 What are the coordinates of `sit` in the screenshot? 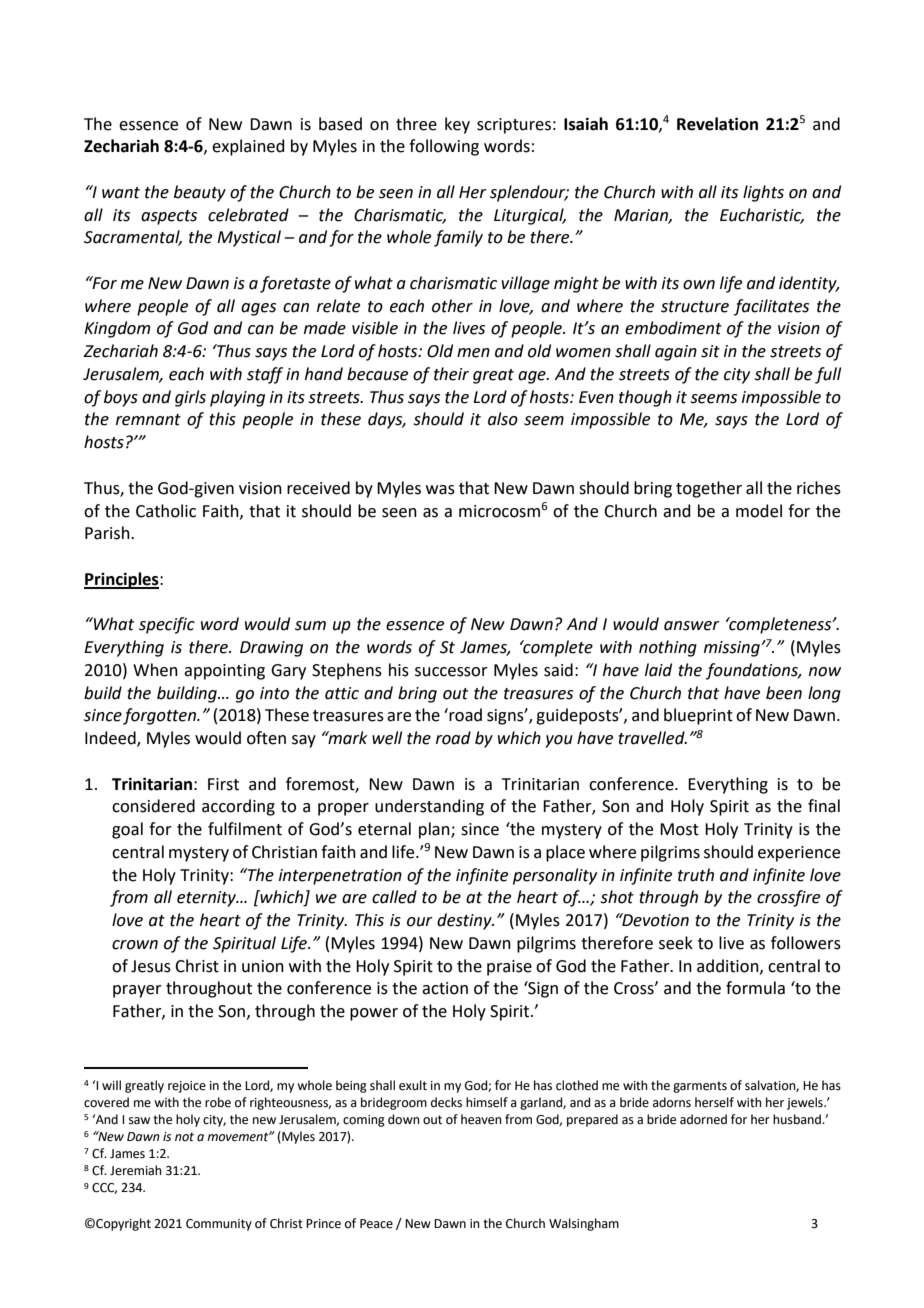 It's located at (710, 351).
